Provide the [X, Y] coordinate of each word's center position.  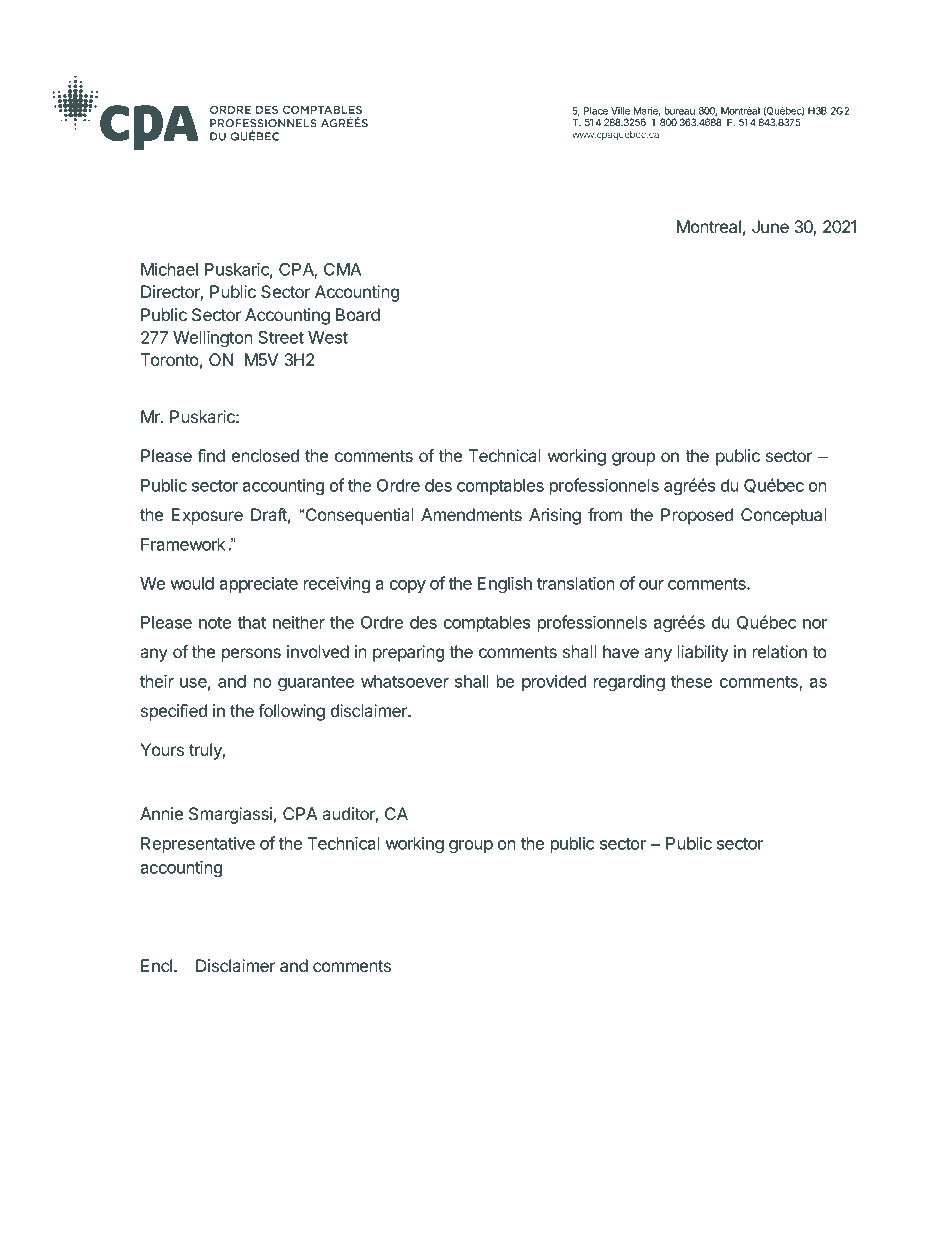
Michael [169, 269]
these [691, 681]
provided [554, 682]
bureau [679, 111]
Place [596, 111]
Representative [198, 844]
